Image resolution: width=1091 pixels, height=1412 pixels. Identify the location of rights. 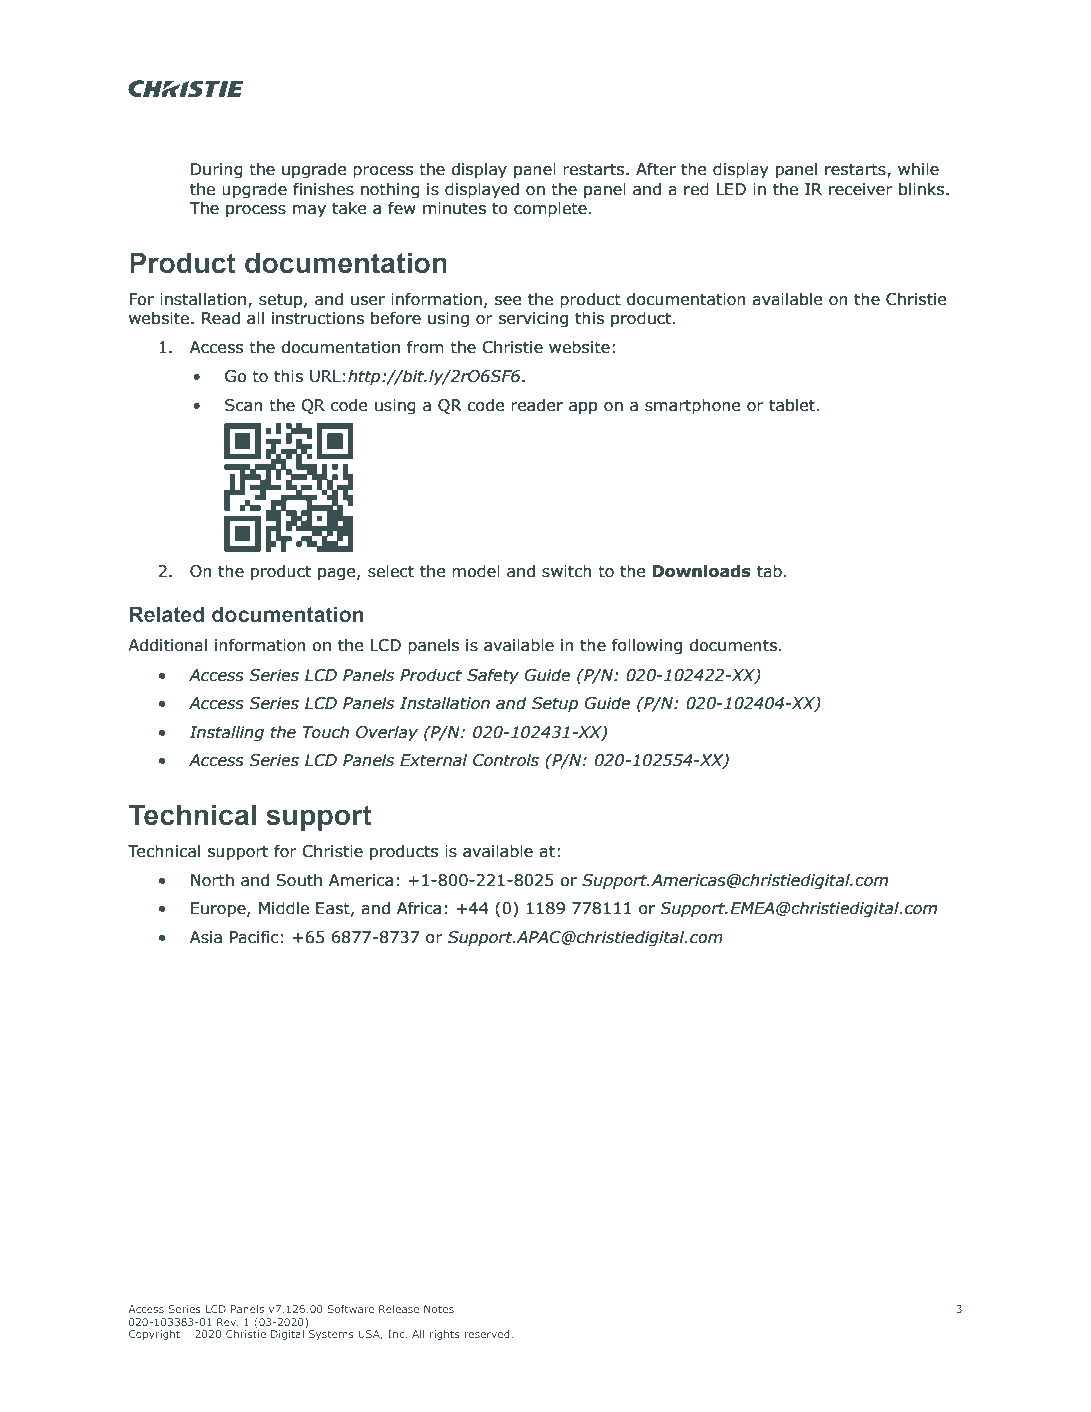
(445, 1335).
